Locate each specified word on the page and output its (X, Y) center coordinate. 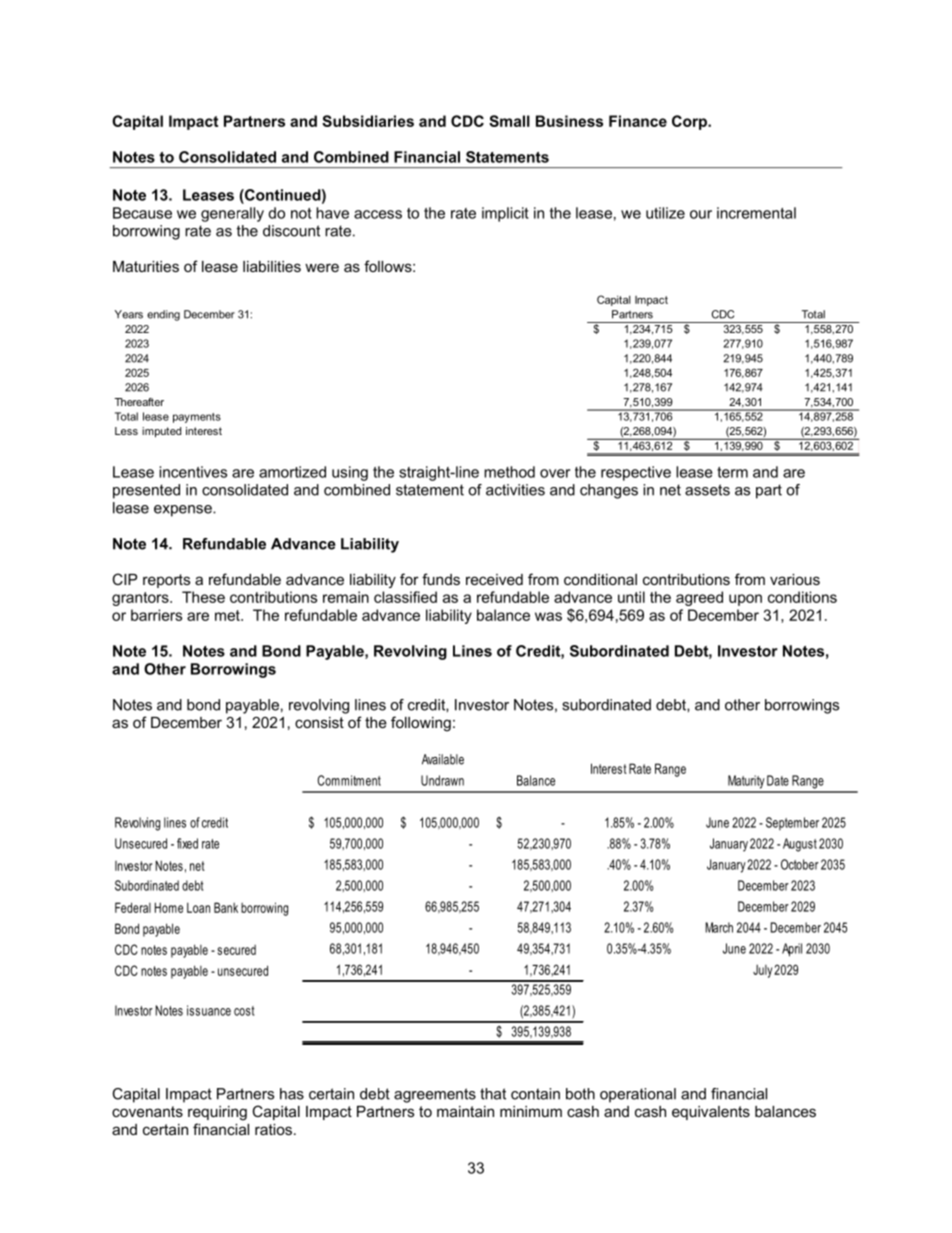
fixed (187, 843)
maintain (465, 1111)
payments (197, 418)
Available (443, 759)
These (203, 597)
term (732, 472)
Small (509, 121)
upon (745, 600)
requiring (217, 1113)
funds (441, 579)
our (701, 214)
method (509, 472)
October (800, 864)
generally (232, 214)
